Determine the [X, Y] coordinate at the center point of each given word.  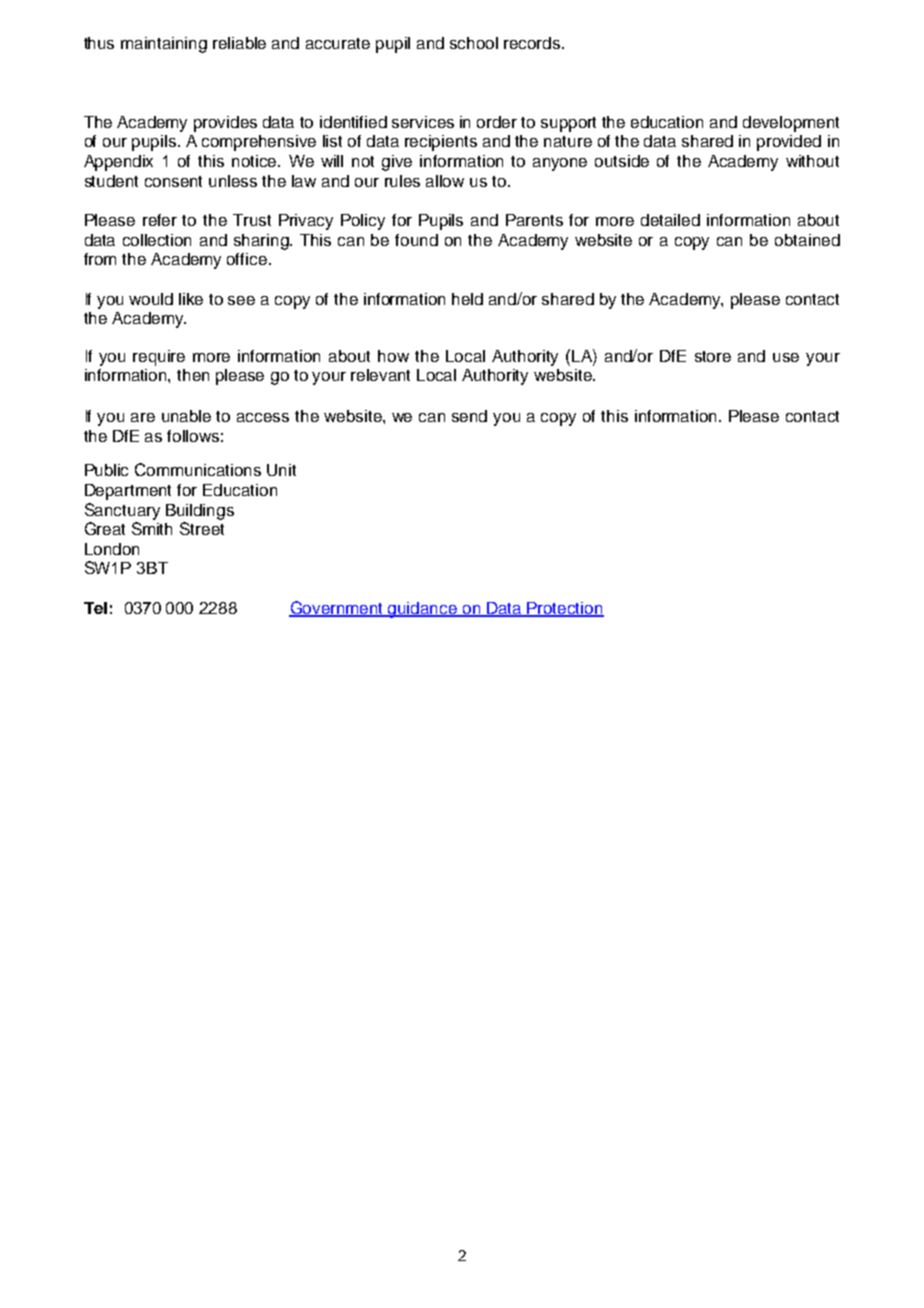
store [713, 356]
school [474, 43]
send [469, 416]
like [191, 299]
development [791, 124]
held [467, 299]
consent [173, 181]
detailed [670, 220]
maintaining [164, 45]
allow [445, 181]
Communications [198, 469]
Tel [95, 608]
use [786, 357]
